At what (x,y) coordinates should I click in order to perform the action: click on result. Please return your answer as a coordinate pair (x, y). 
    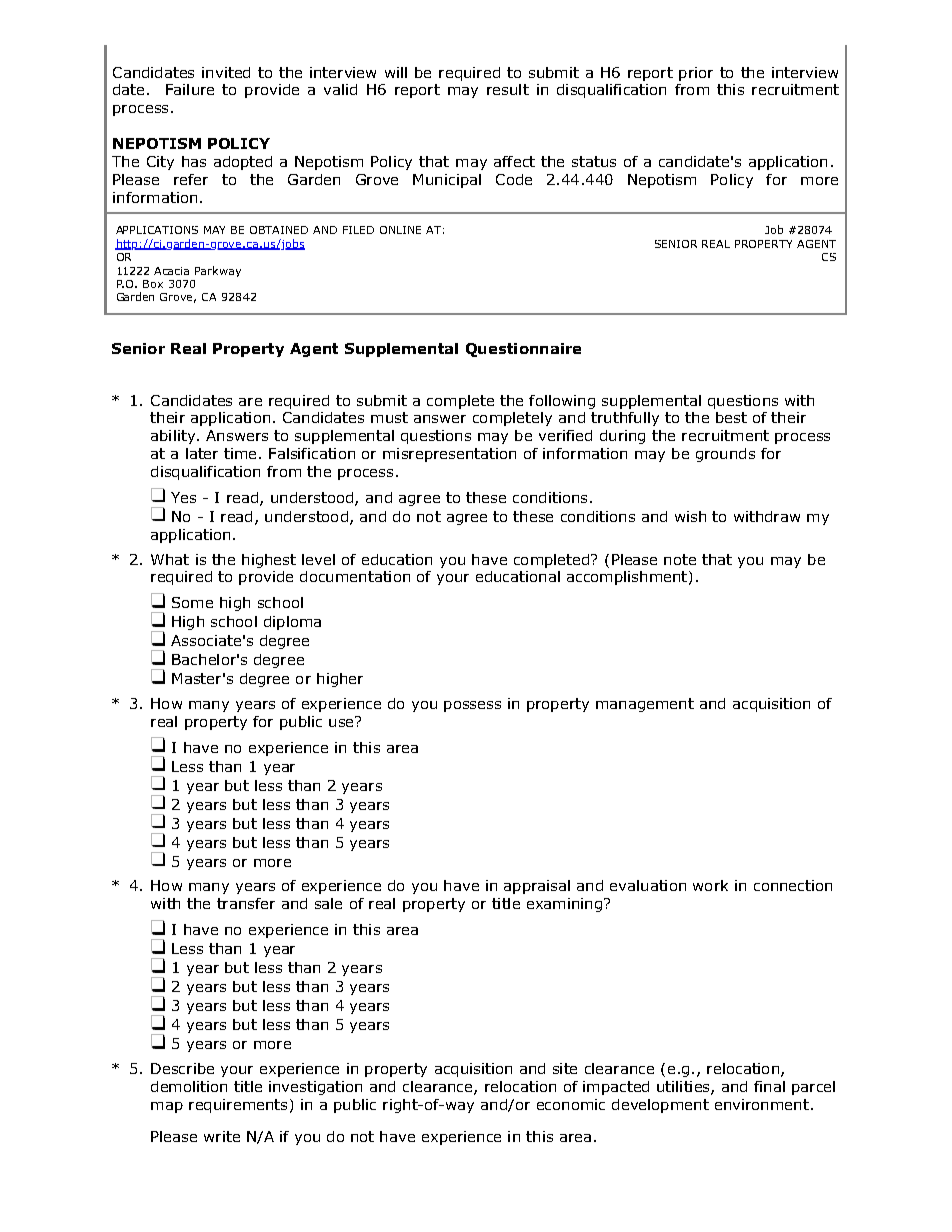
    Looking at the image, I should click on (508, 89).
